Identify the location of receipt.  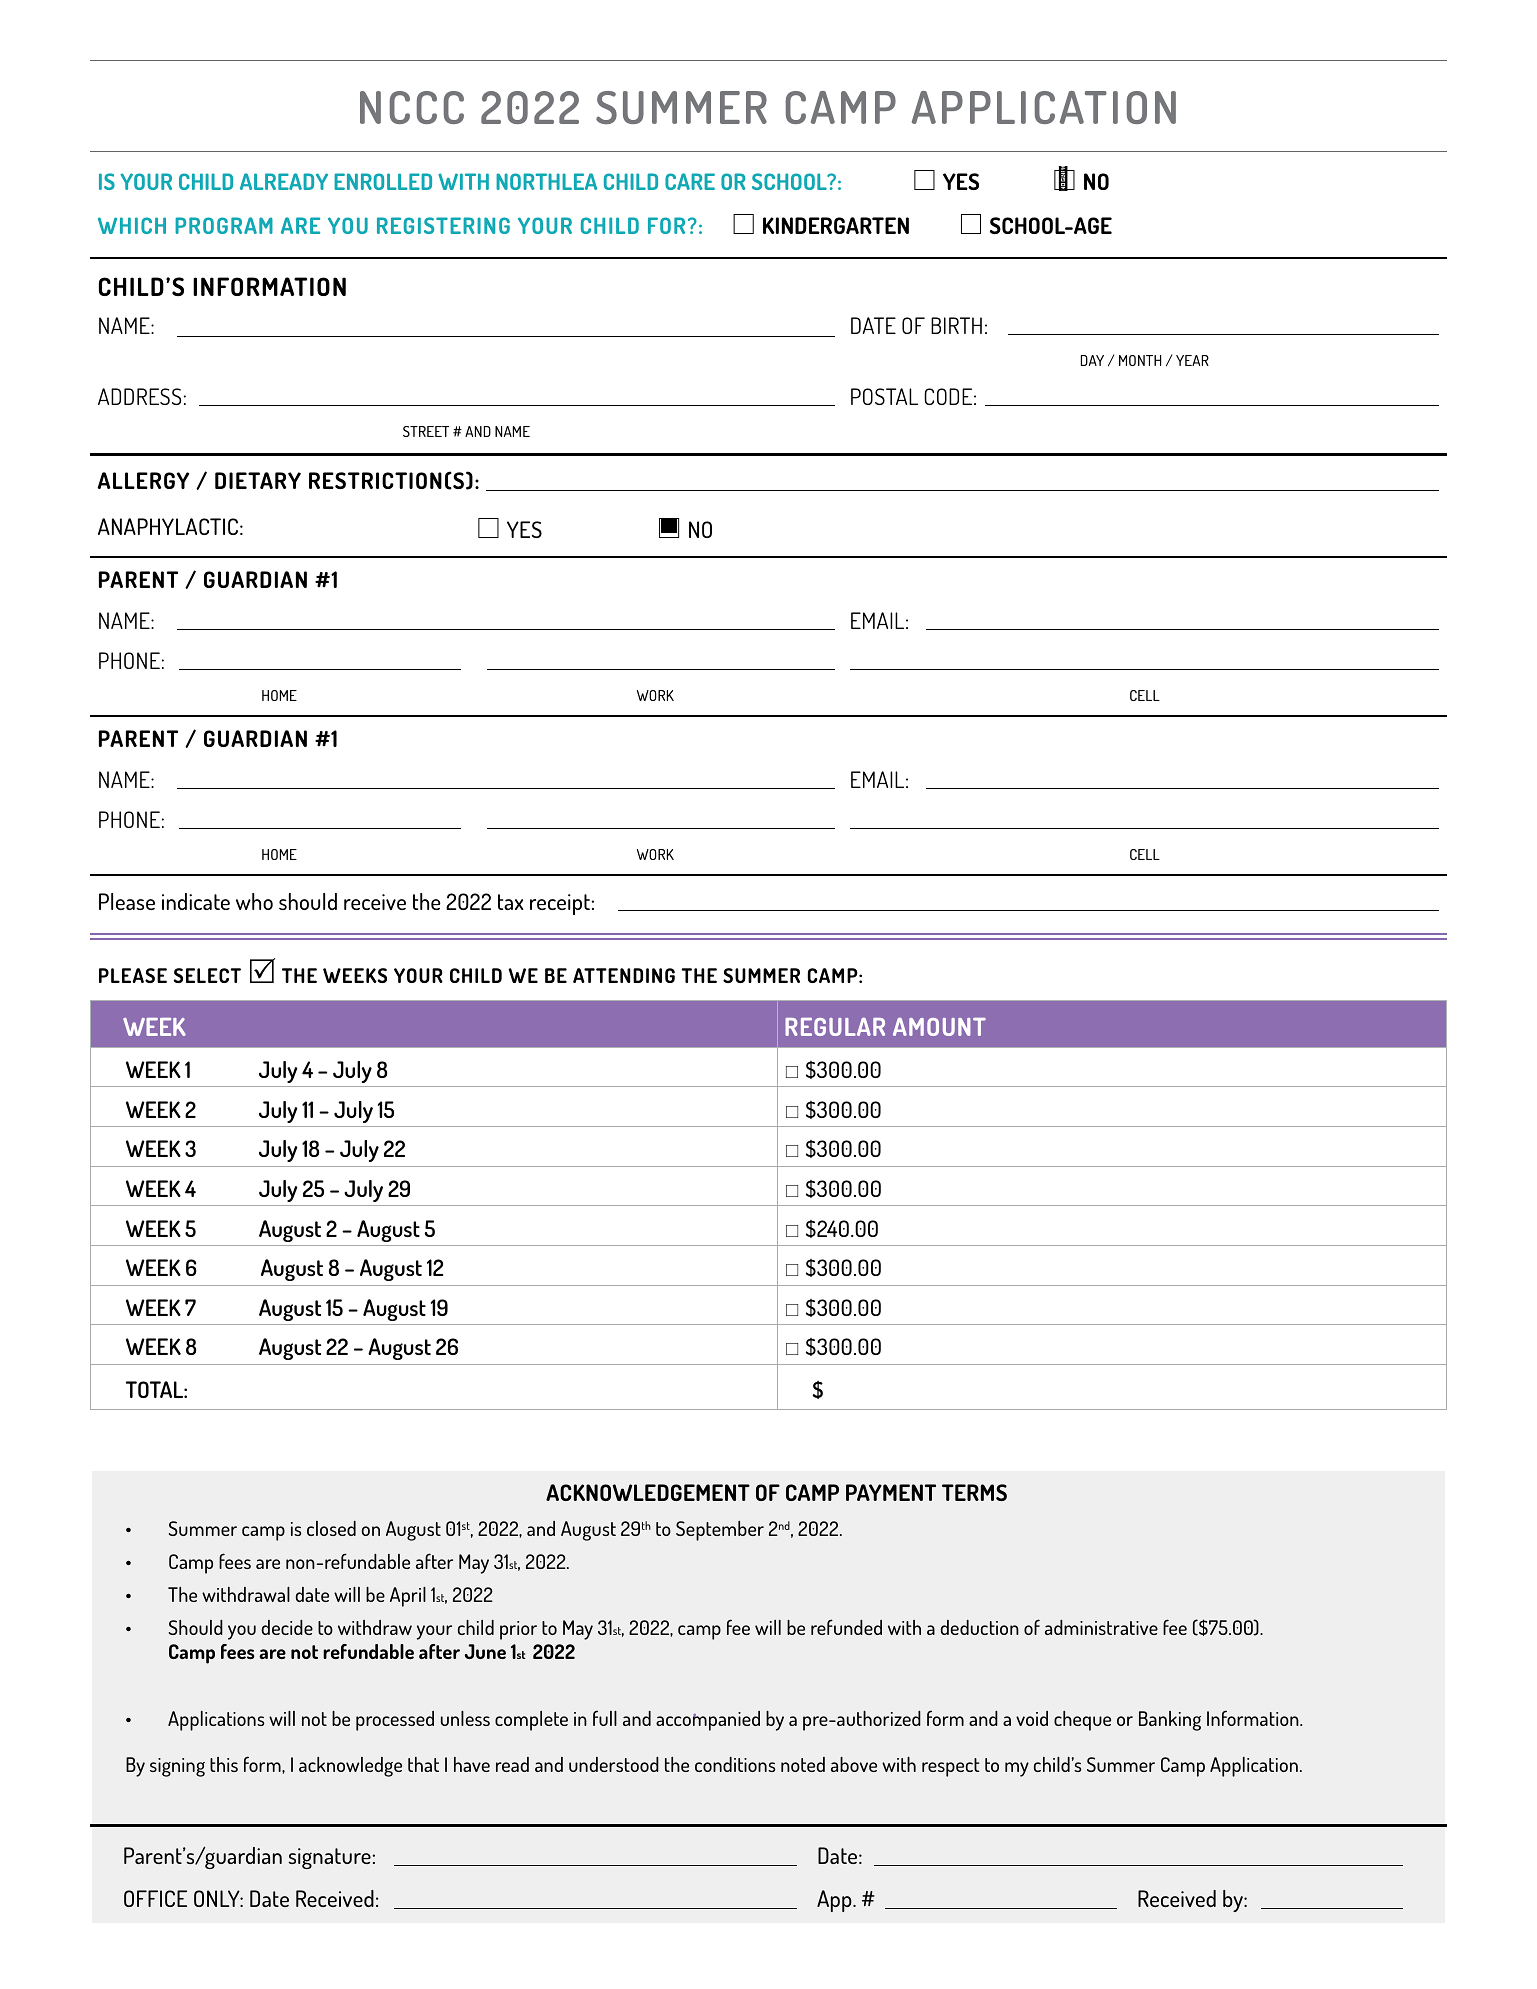
(560, 904).
